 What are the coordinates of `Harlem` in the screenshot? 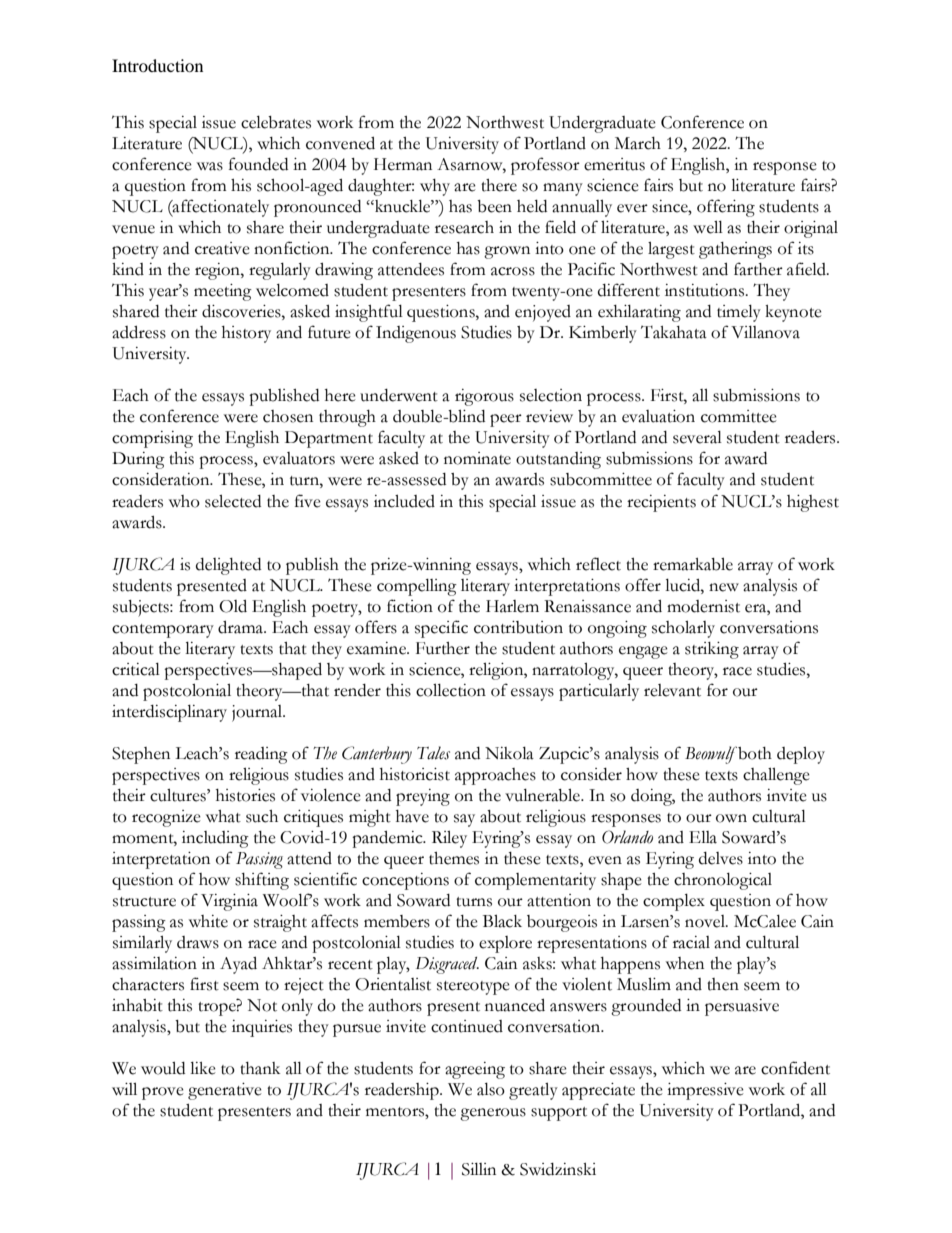 It's located at (512, 606).
